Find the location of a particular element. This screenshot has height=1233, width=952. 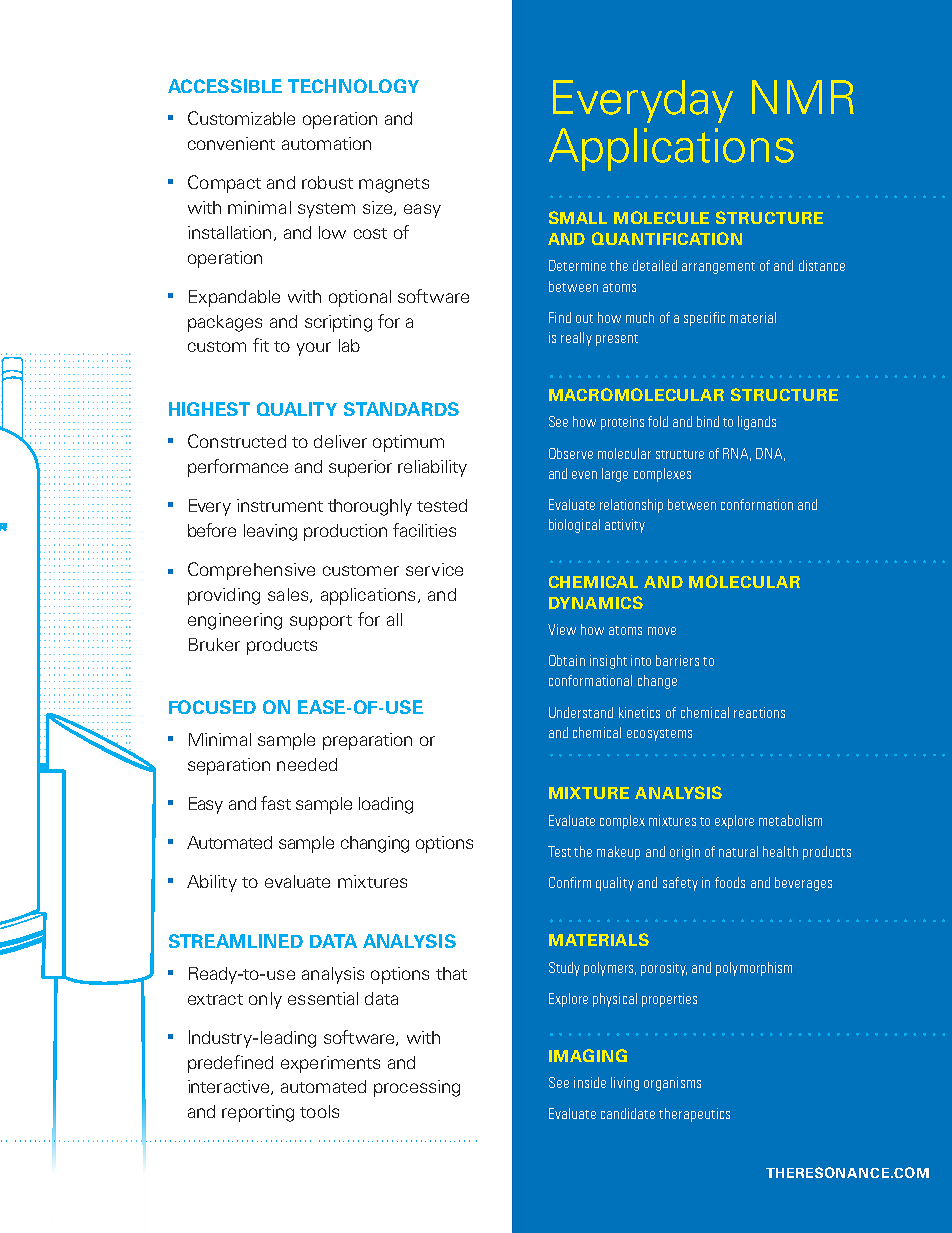

move is located at coordinates (662, 631).
